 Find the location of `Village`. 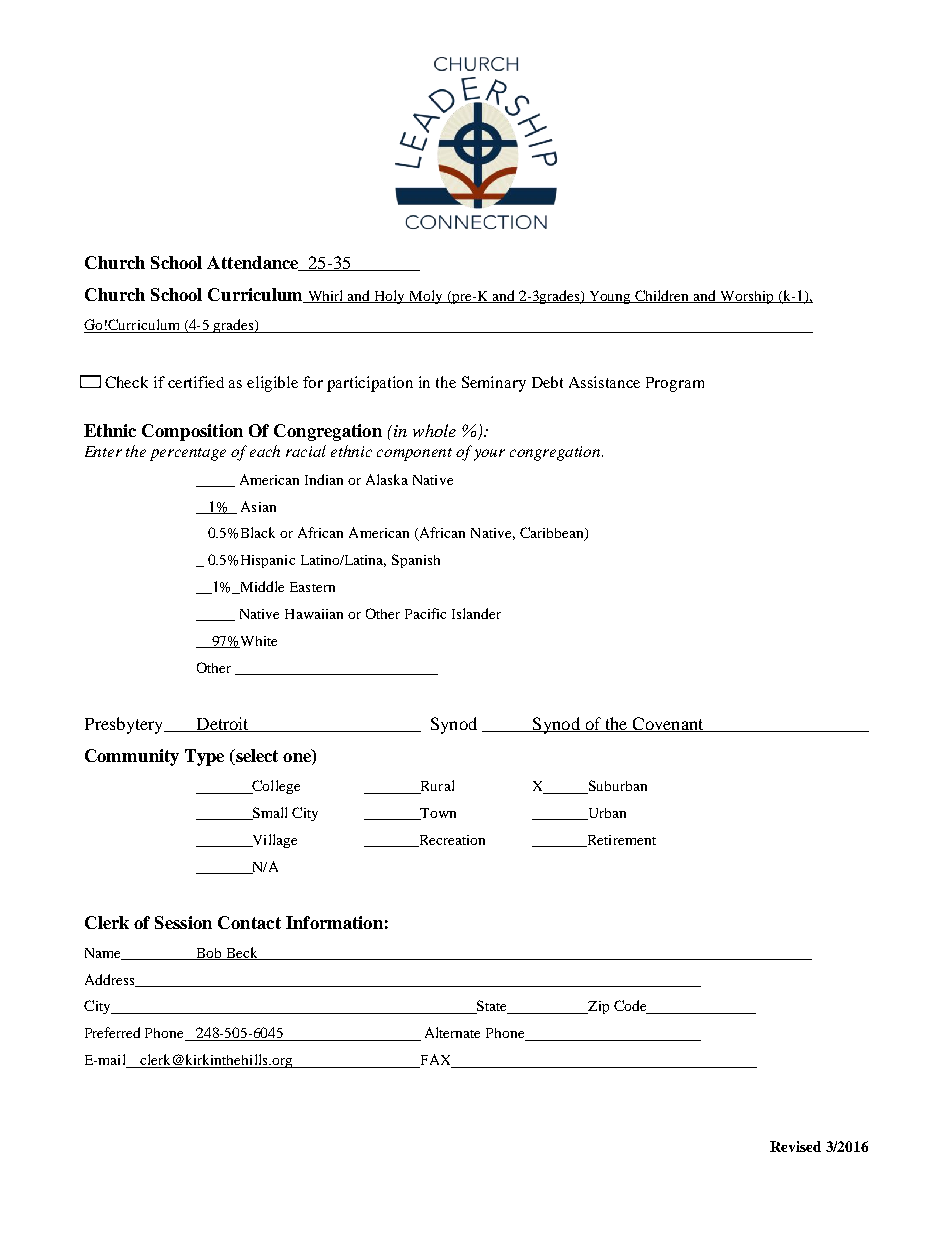

Village is located at coordinates (273, 841).
